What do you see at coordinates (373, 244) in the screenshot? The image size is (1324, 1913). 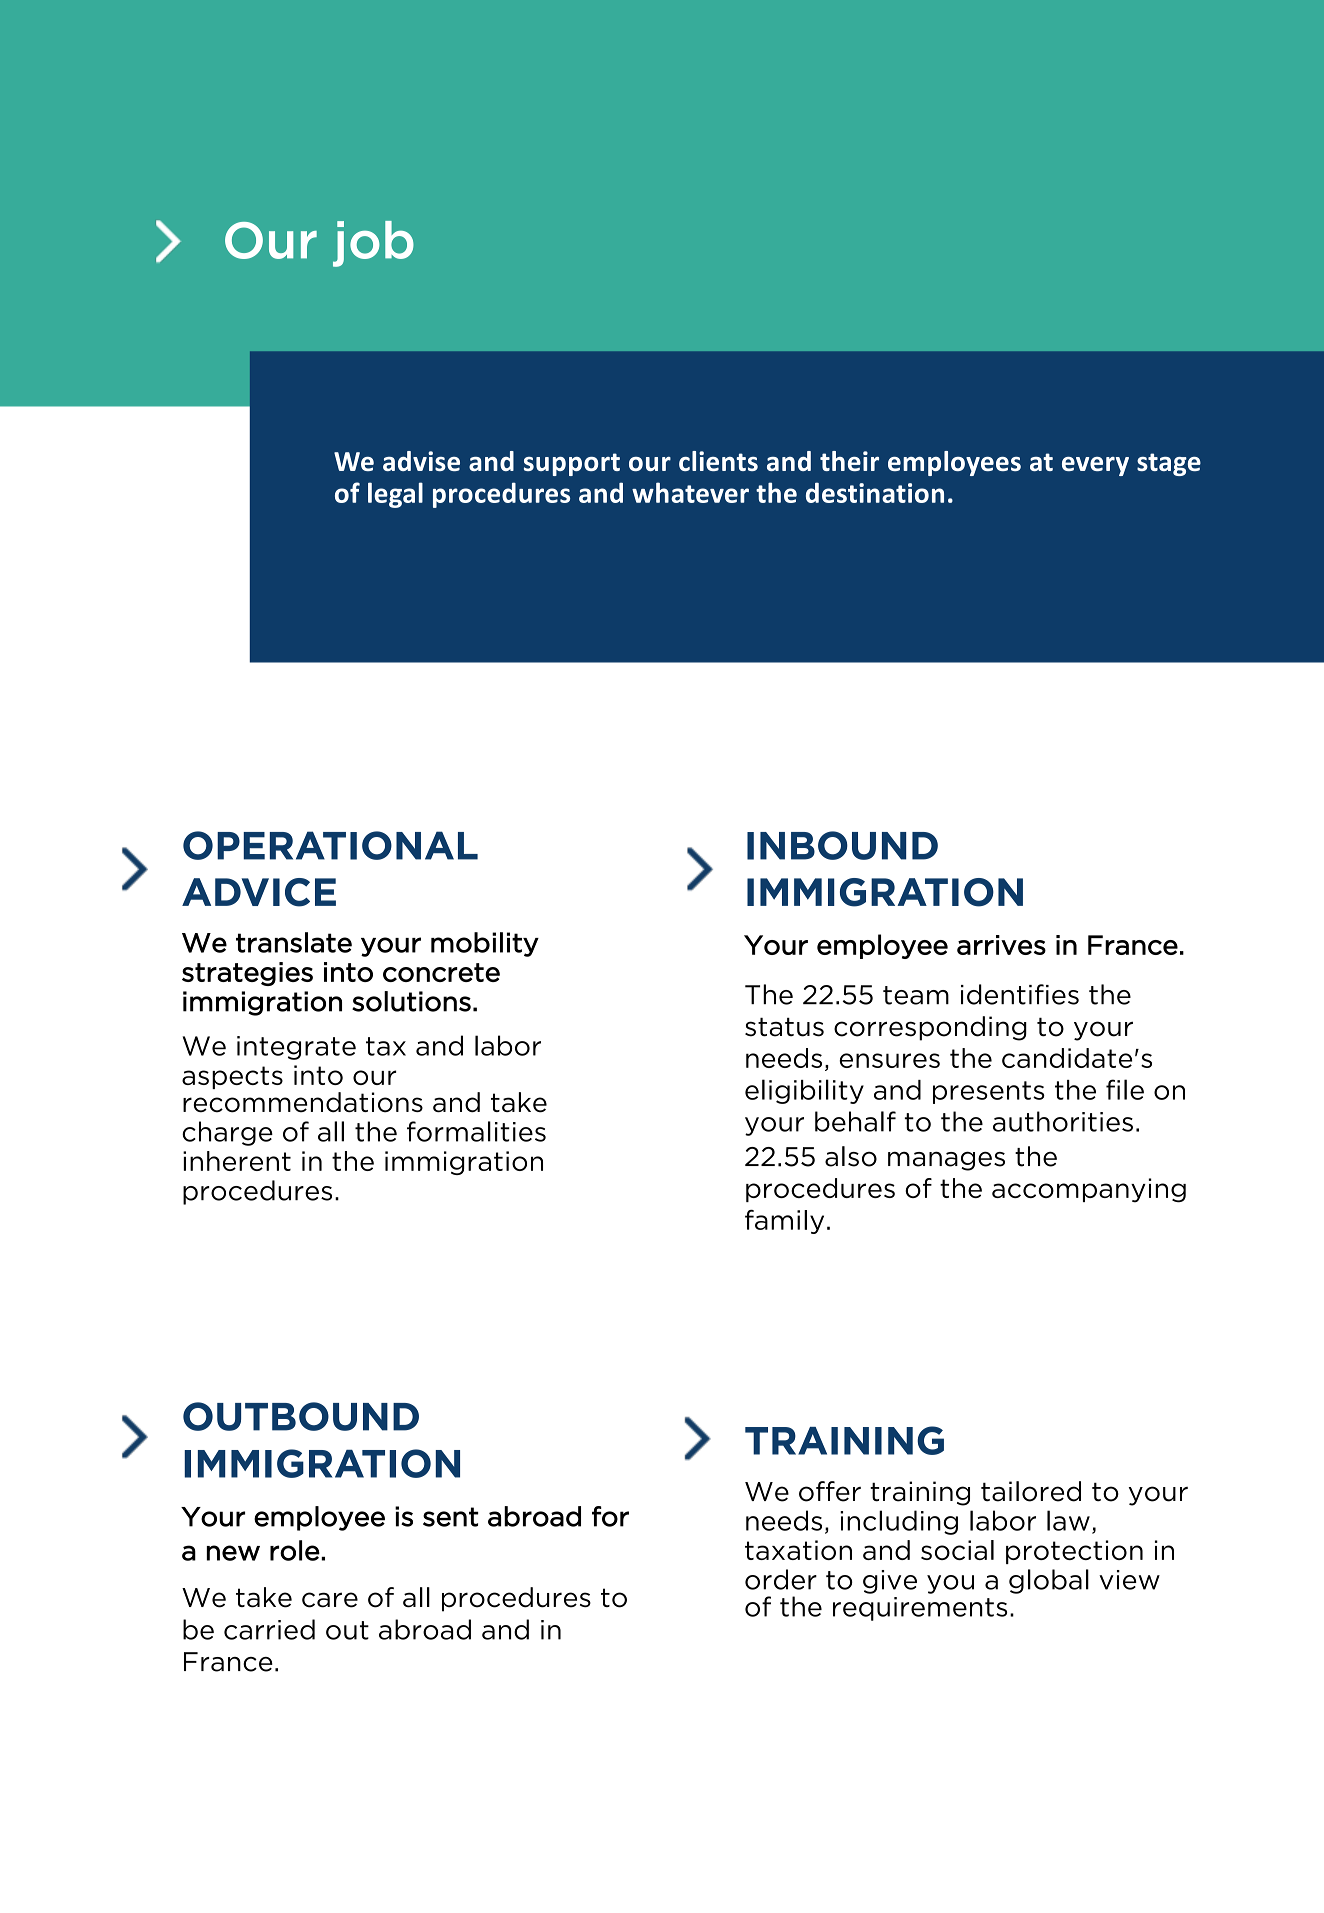 I see `job` at bounding box center [373, 244].
